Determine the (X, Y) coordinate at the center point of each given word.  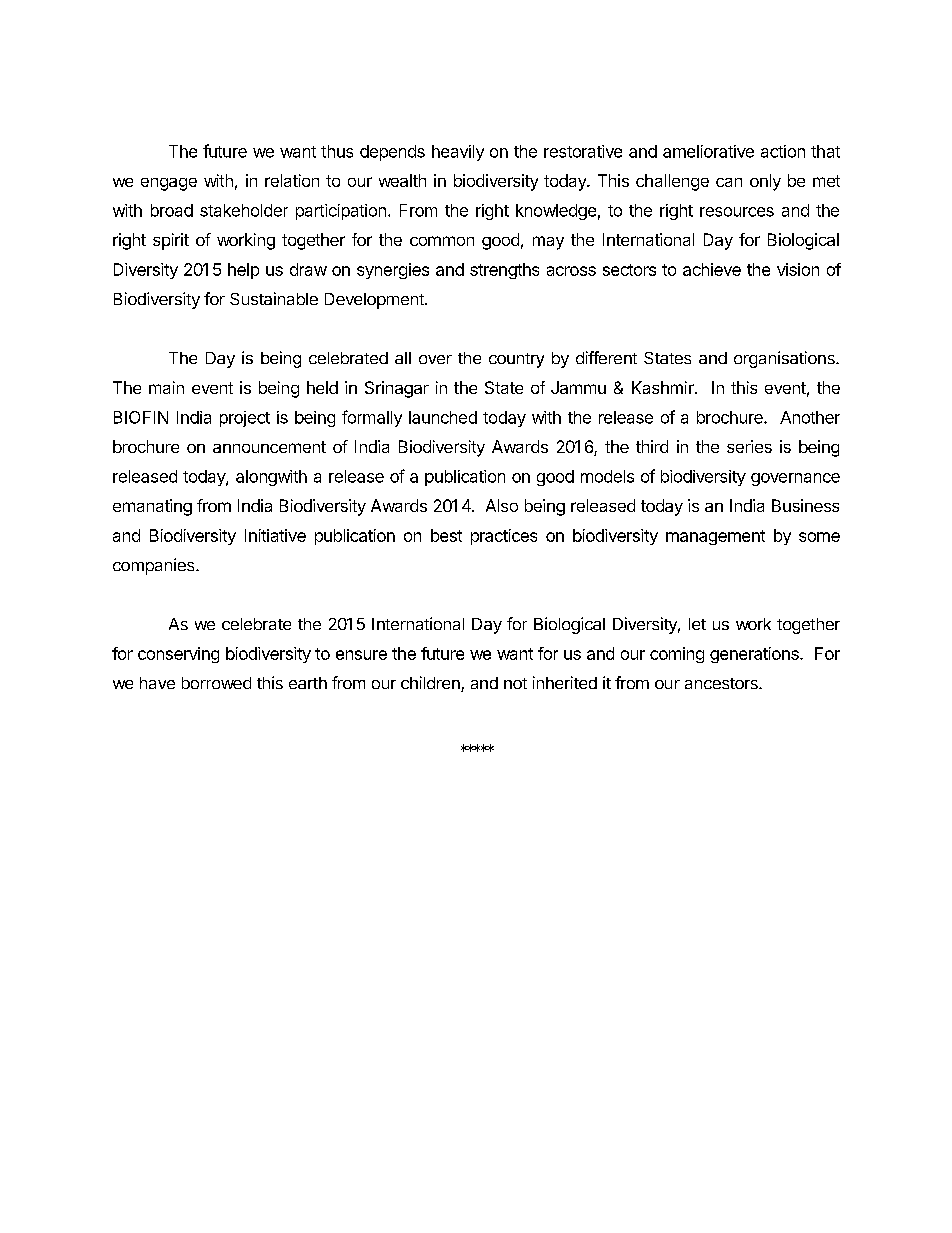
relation (292, 180)
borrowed (216, 683)
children (431, 684)
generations (755, 655)
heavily (458, 153)
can (729, 182)
